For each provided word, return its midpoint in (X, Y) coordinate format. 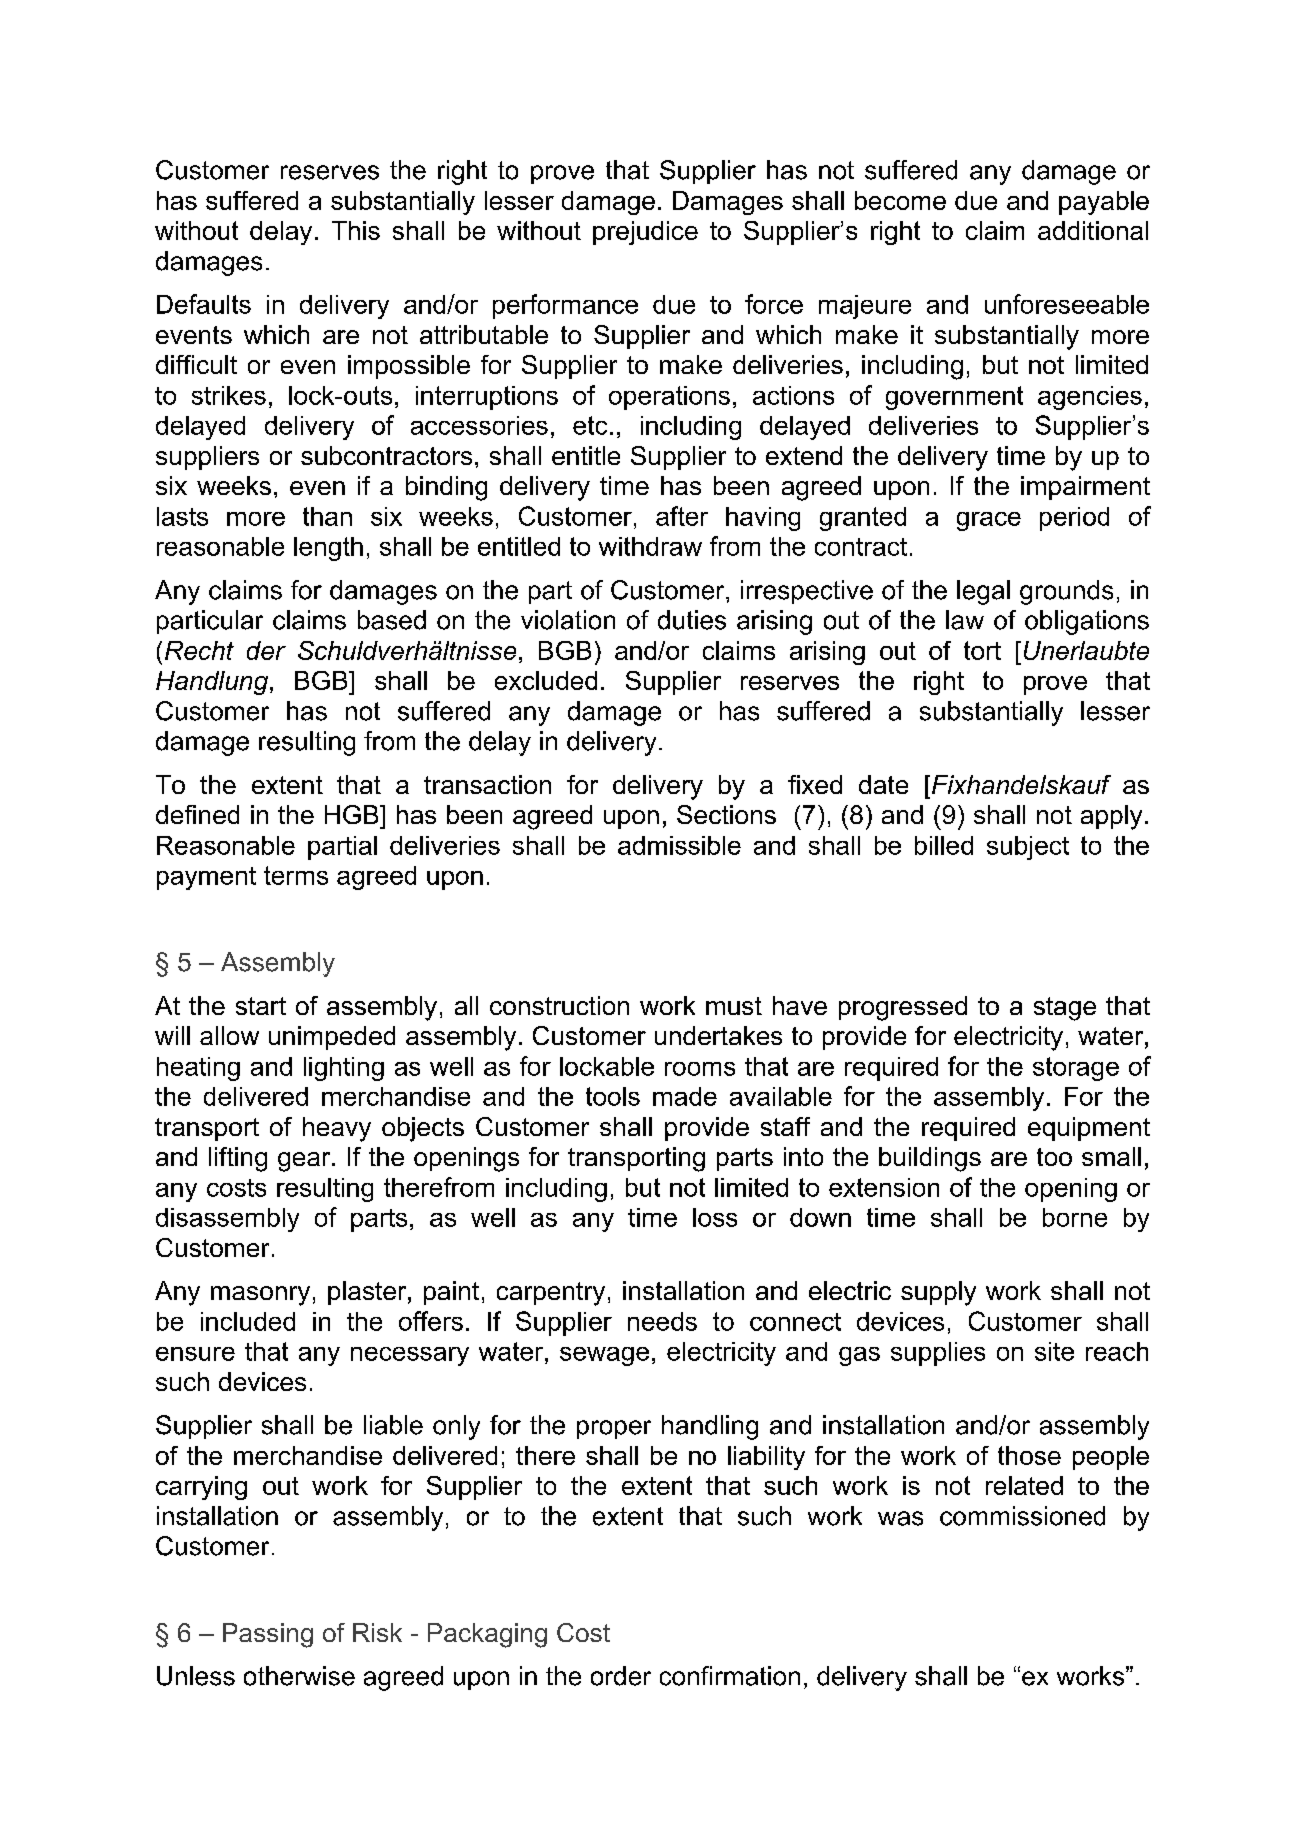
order (621, 1676)
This (356, 230)
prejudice (645, 233)
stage (1065, 1009)
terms (296, 875)
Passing (268, 1635)
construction (559, 1005)
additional (1093, 230)
